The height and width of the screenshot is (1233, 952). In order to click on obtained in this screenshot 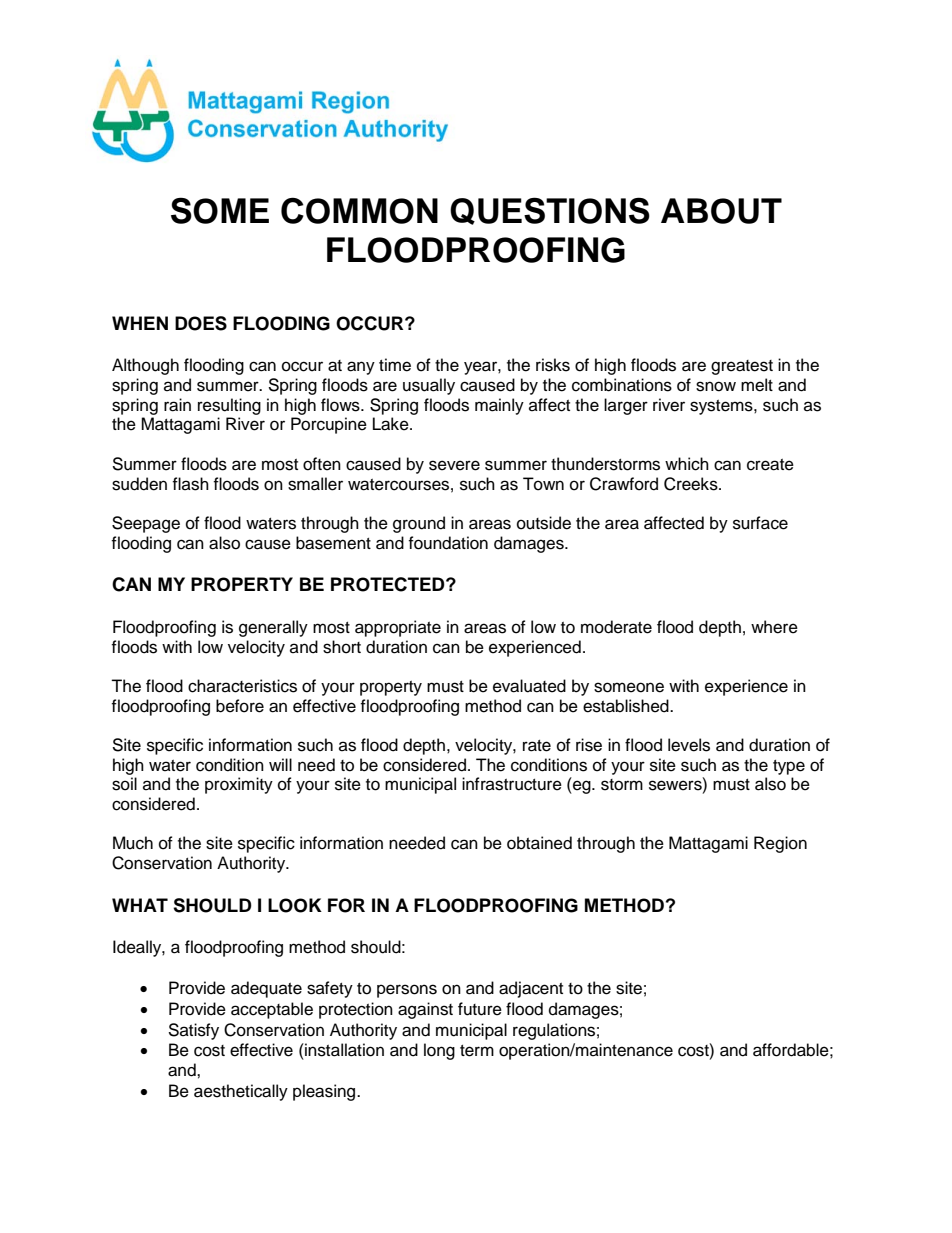, I will do `click(539, 843)`.
